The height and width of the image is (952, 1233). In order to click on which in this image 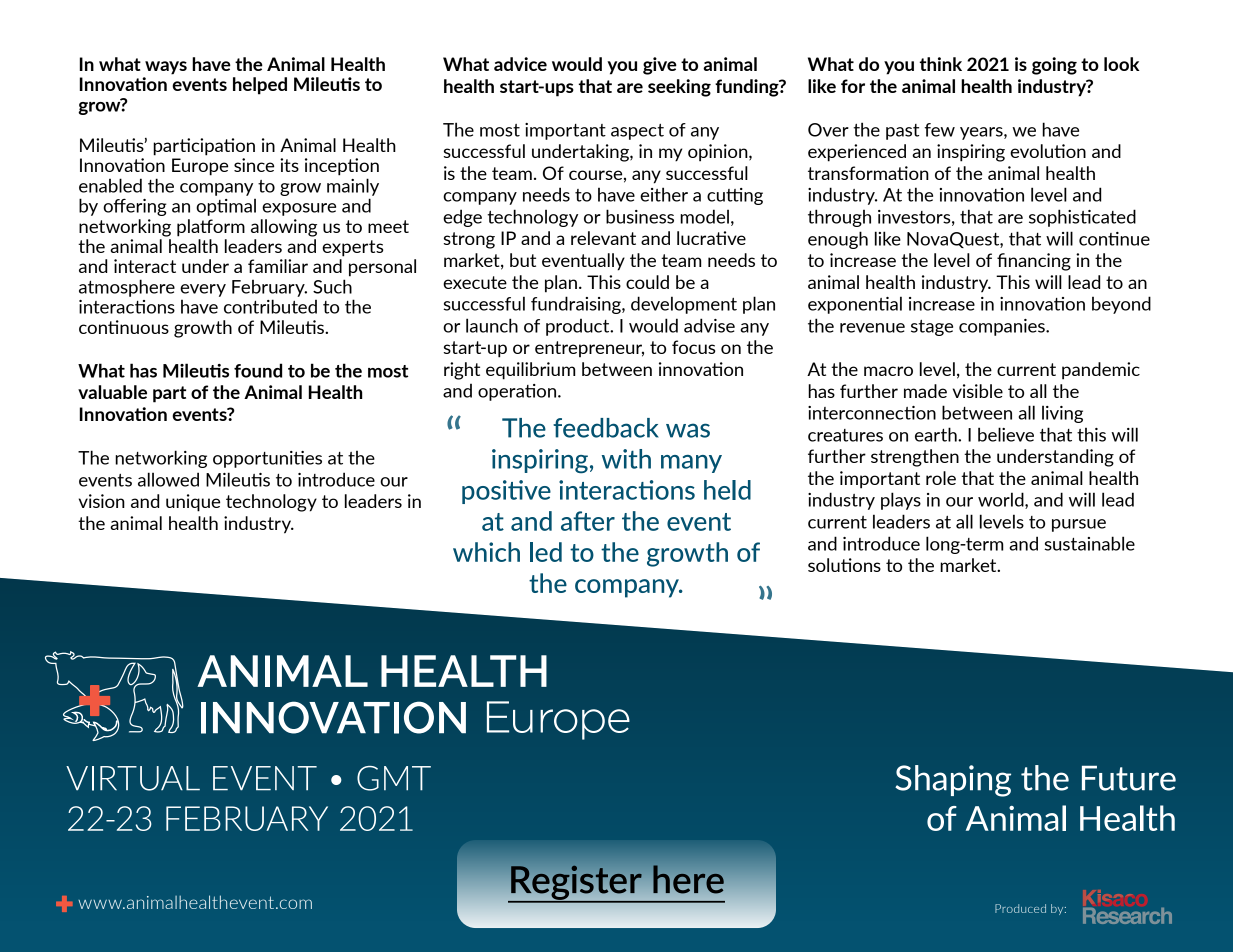, I will do `click(486, 552)`.
